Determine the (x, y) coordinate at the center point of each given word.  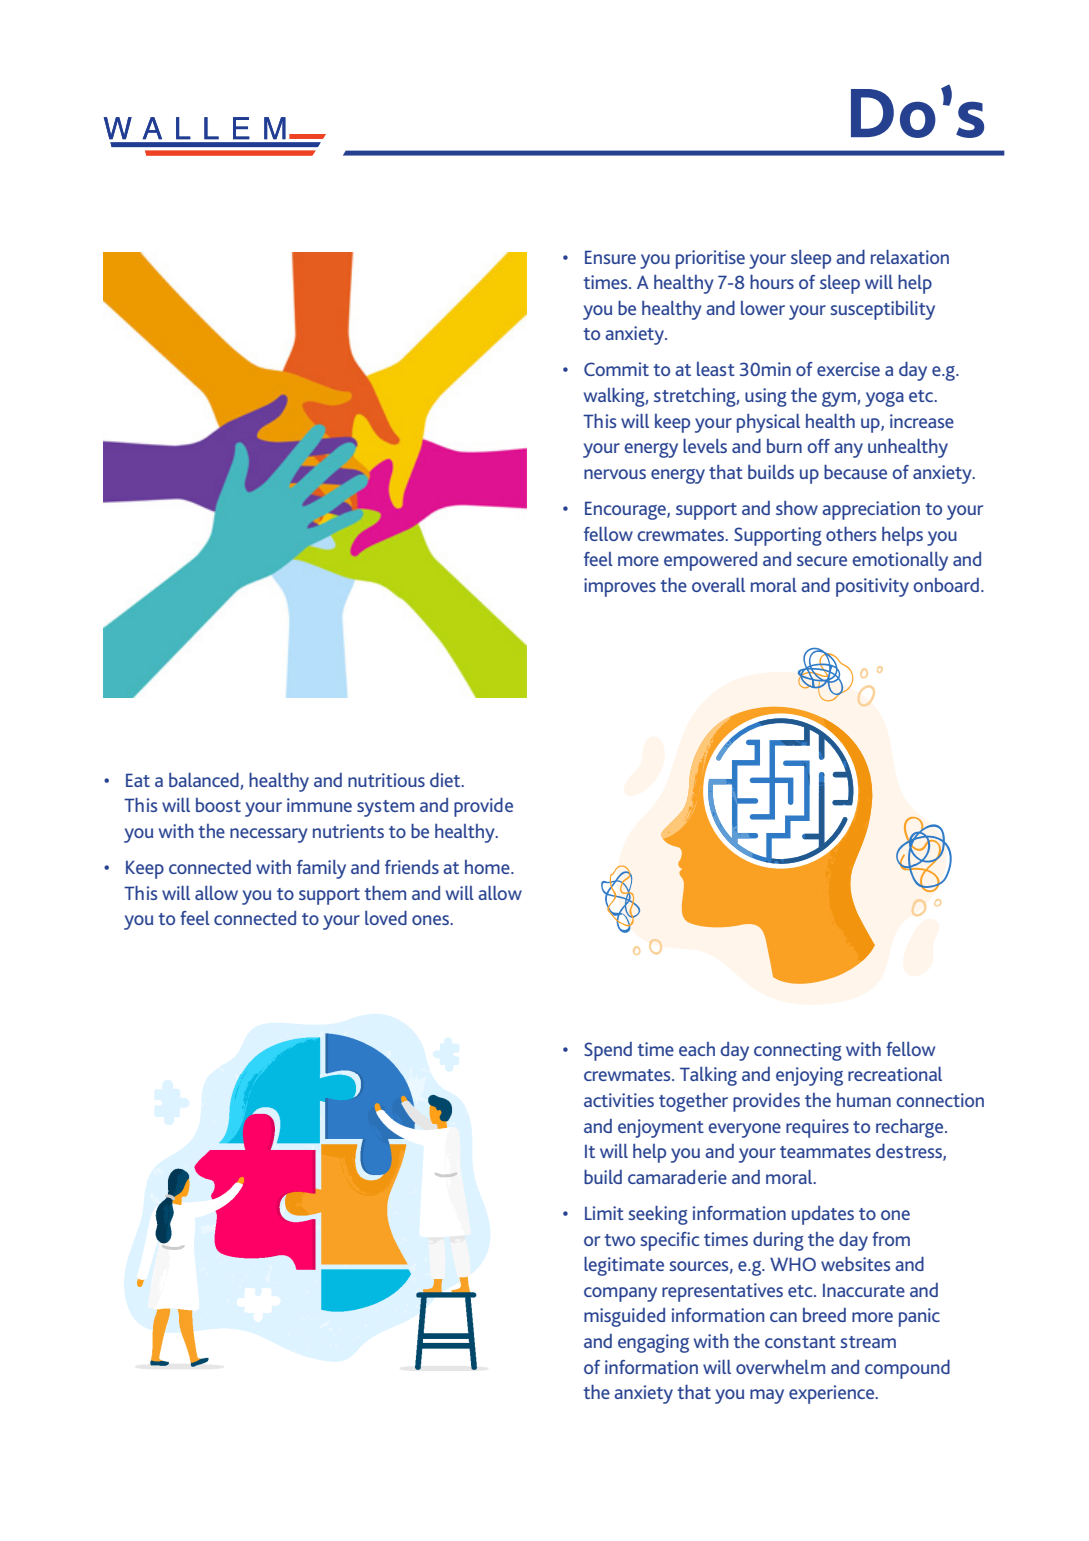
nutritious (386, 780)
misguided (624, 1317)
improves (620, 587)
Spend (608, 1051)
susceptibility (882, 310)
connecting (798, 1051)
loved (386, 918)
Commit (616, 369)
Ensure (610, 257)
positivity (872, 587)
